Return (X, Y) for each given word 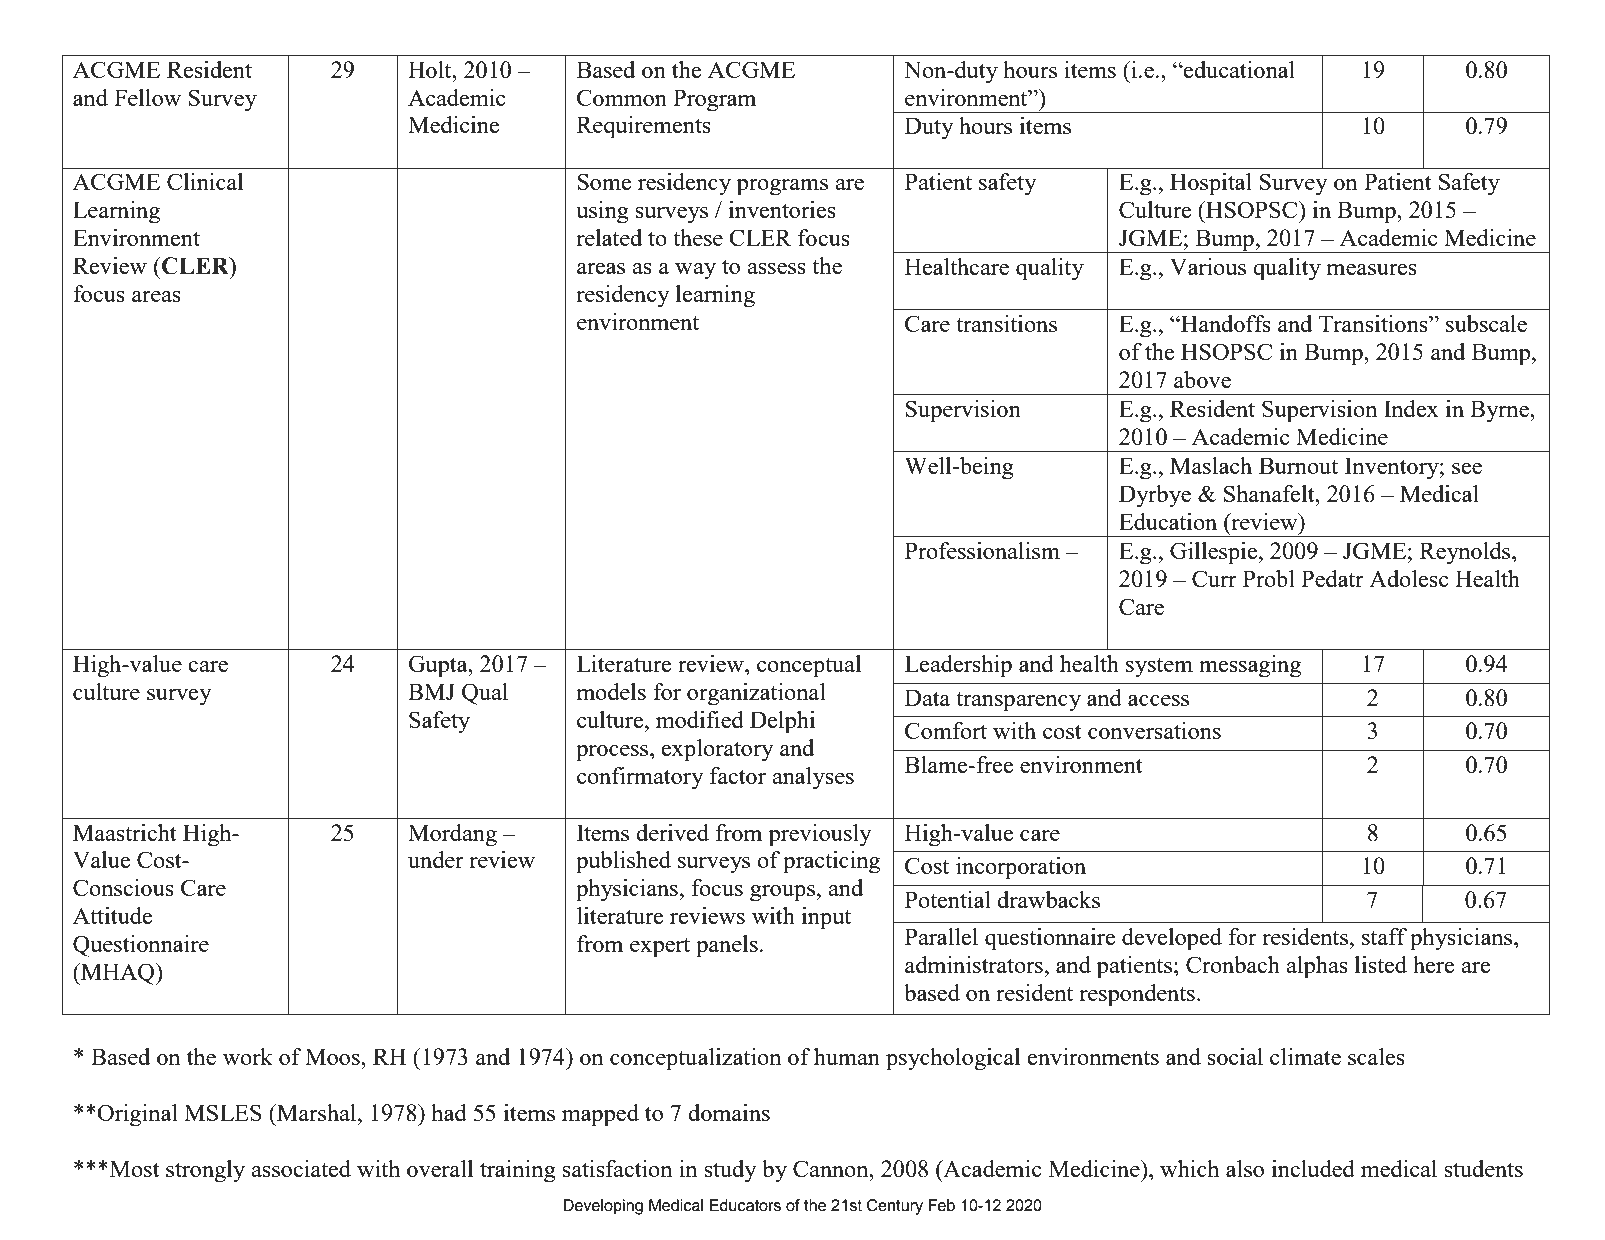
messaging (1250, 666)
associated (301, 1168)
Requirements (644, 127)
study (730, 1171)
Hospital (1211, 184)
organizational (756, 694)
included (1313, 1168)
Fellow (147, 97)
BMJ (431, 691)
